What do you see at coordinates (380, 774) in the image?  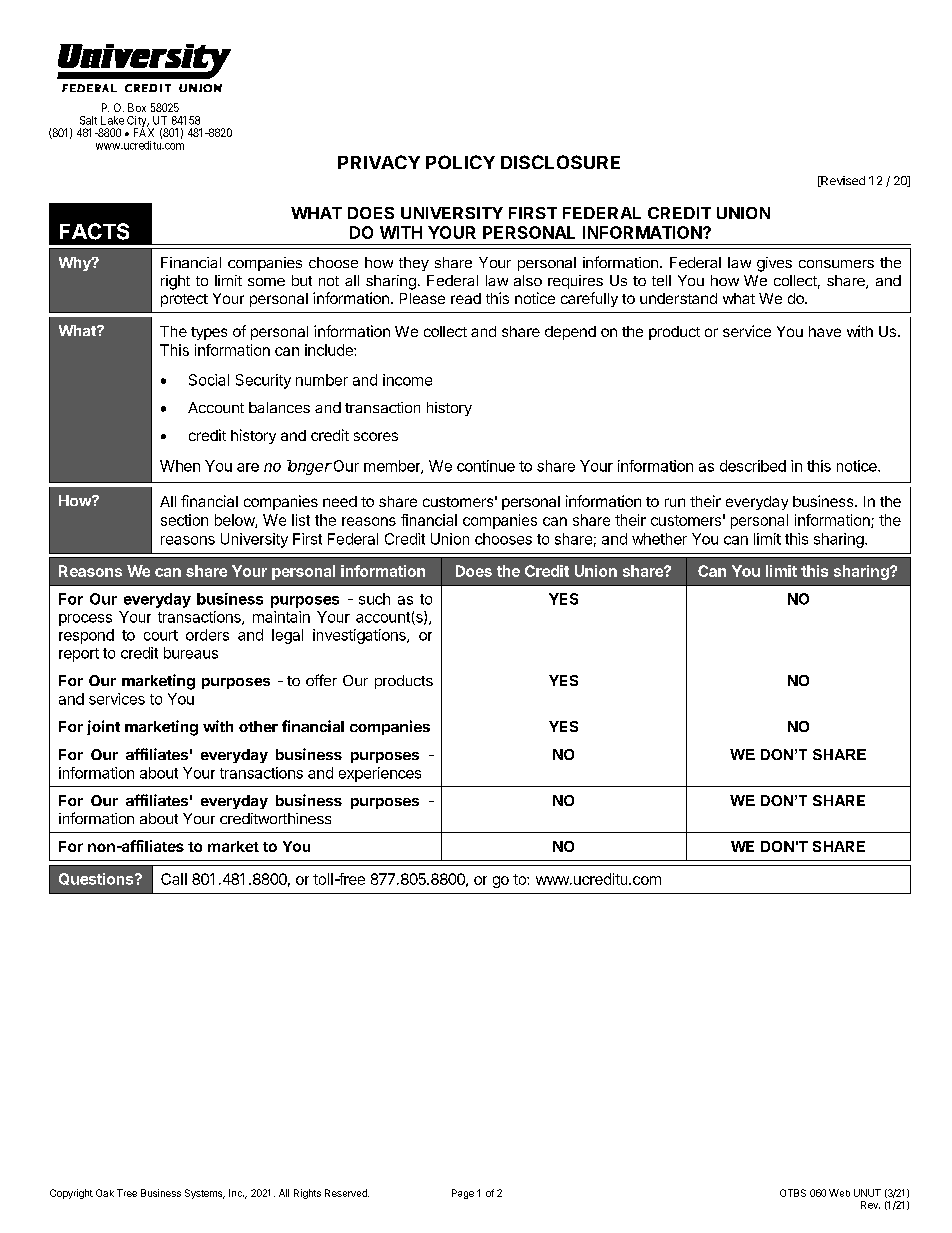 I see `experiences` at bounding box center [380, 774].
